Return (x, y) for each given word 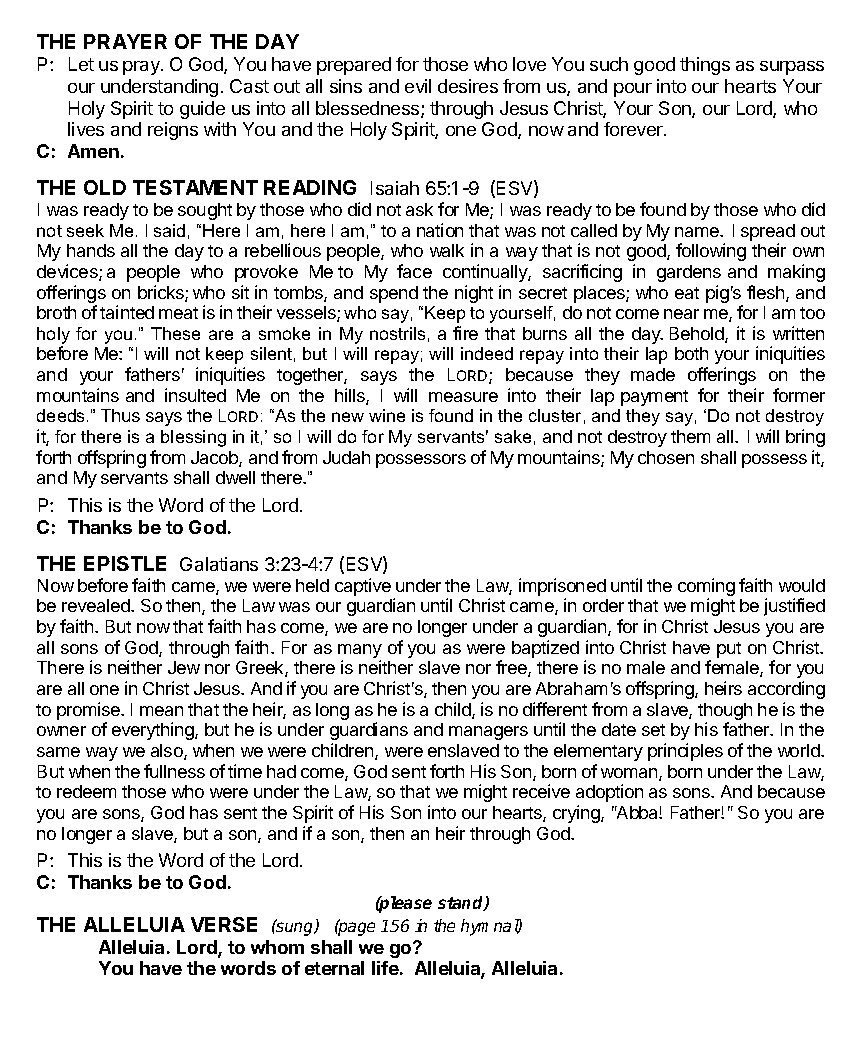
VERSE (224, 924)
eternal (334, 968)
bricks (162, 293)
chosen (666, 457)
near (681, 314)
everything (154, 731)
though (725, 713)
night (474, 294)
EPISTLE (125, 563)
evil (418, 86)
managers (488, 733)
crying (577, 814)
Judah (346, 457)
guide (202, 110)
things (705, 66)
